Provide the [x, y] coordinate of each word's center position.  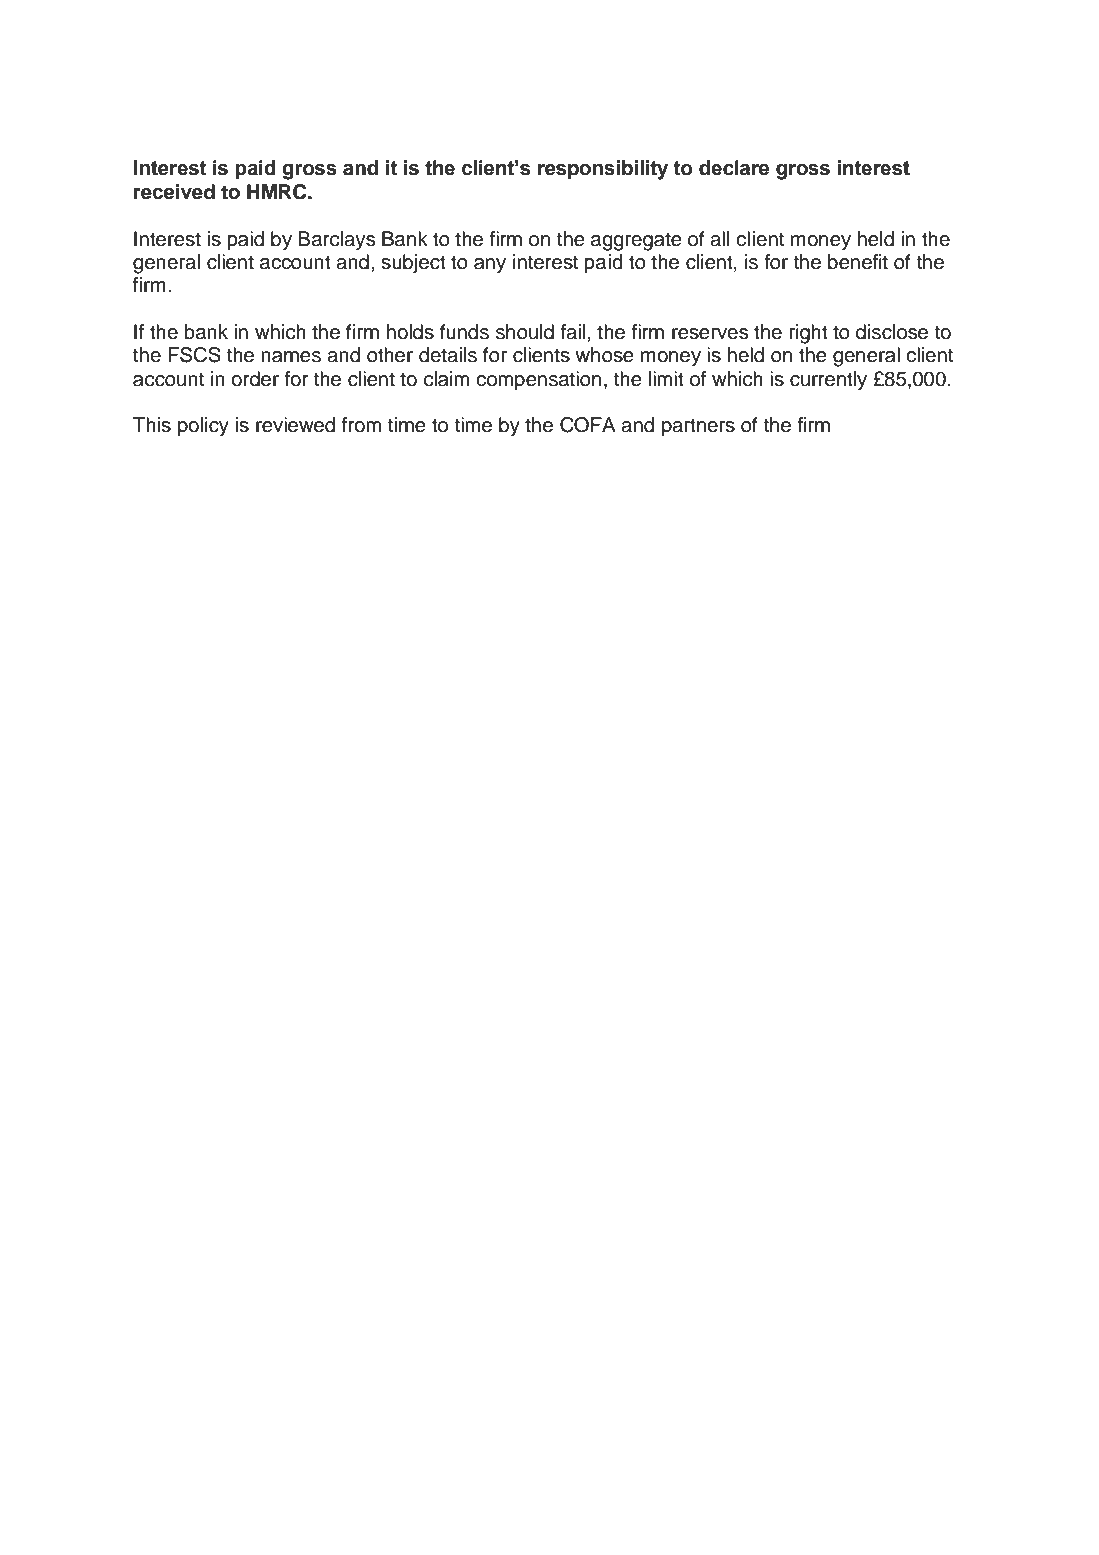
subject [413, 264]
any [490, 266]
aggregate [636, 241]
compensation [538, 381]
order [255, 379]
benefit [858, 262]
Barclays [336, 241]
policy [203, 427]
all [719, 239]
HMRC [278, 192]
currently [828, 381]
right [808, 334]
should [525, 332]
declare [734, 168]
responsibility [603, 170]
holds [410, 332]
